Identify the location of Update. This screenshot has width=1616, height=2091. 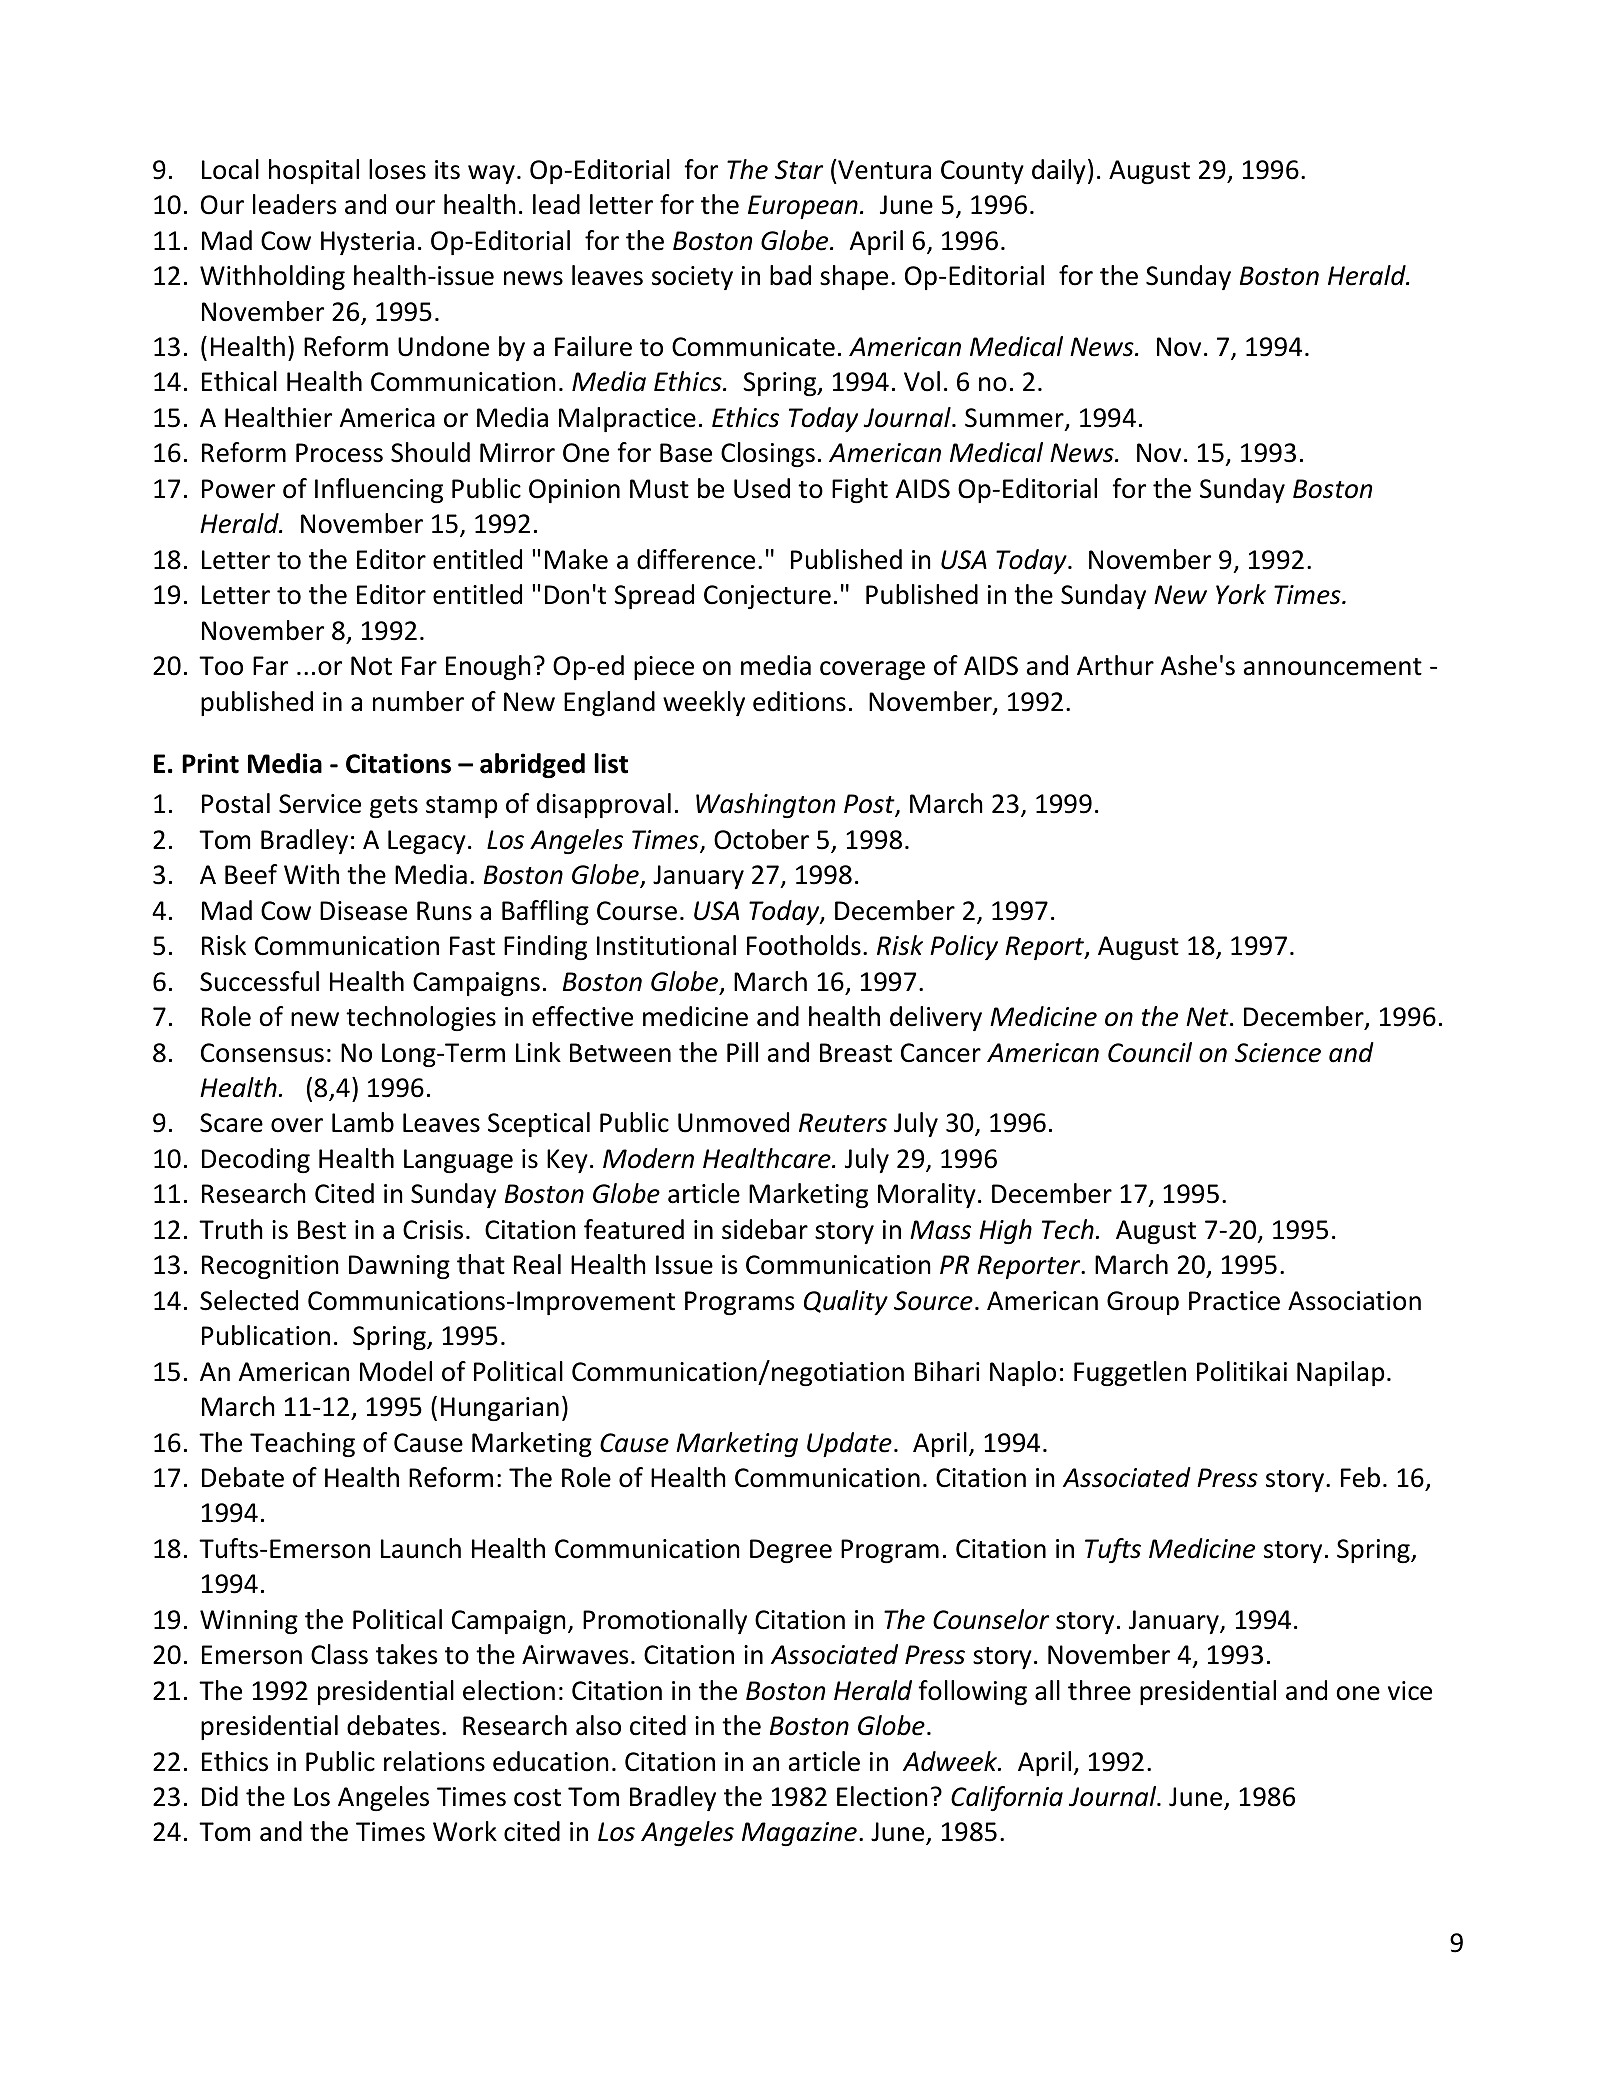
(849, 1444).
